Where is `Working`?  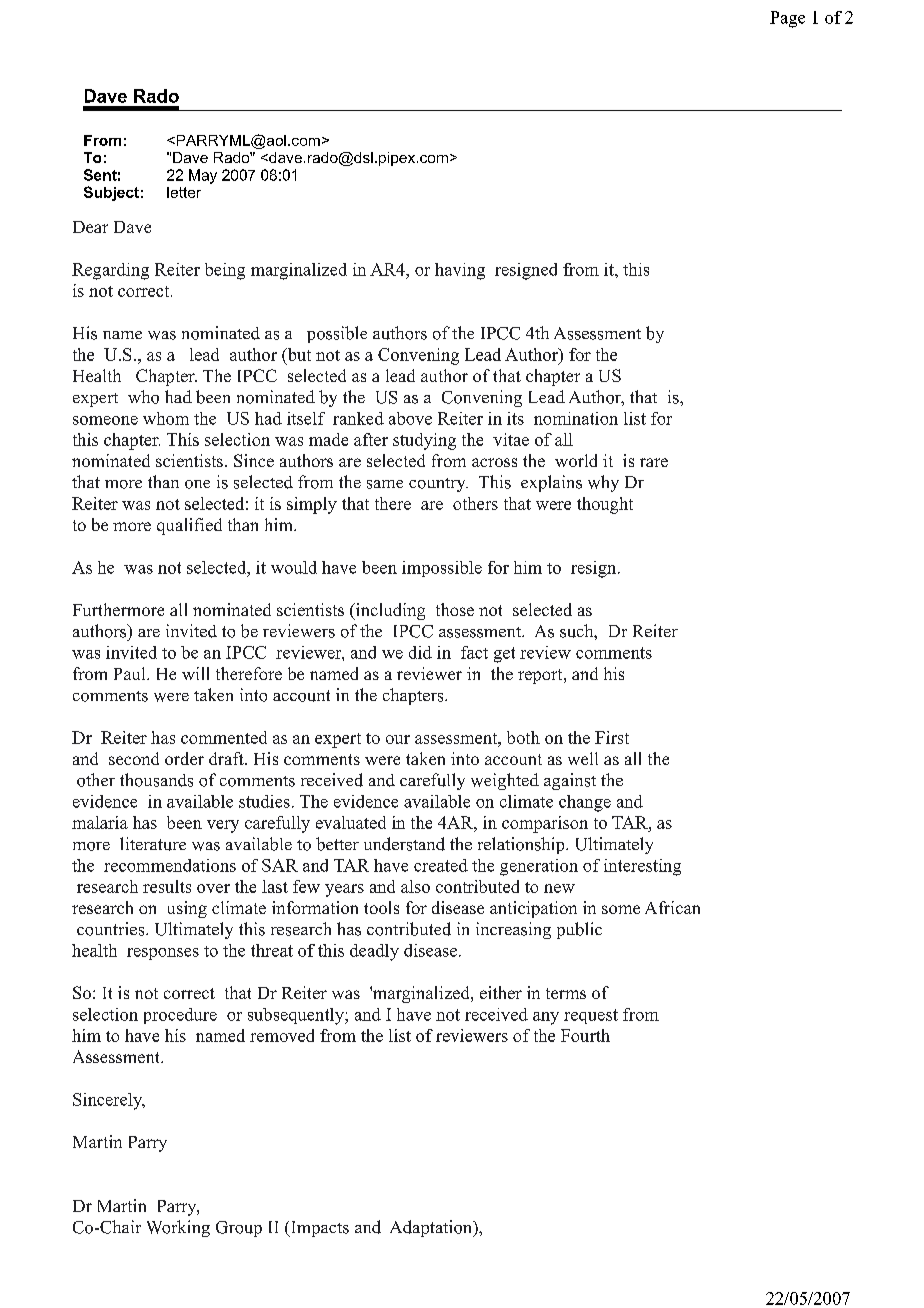 Working is located at coordinates (178, 1228).
